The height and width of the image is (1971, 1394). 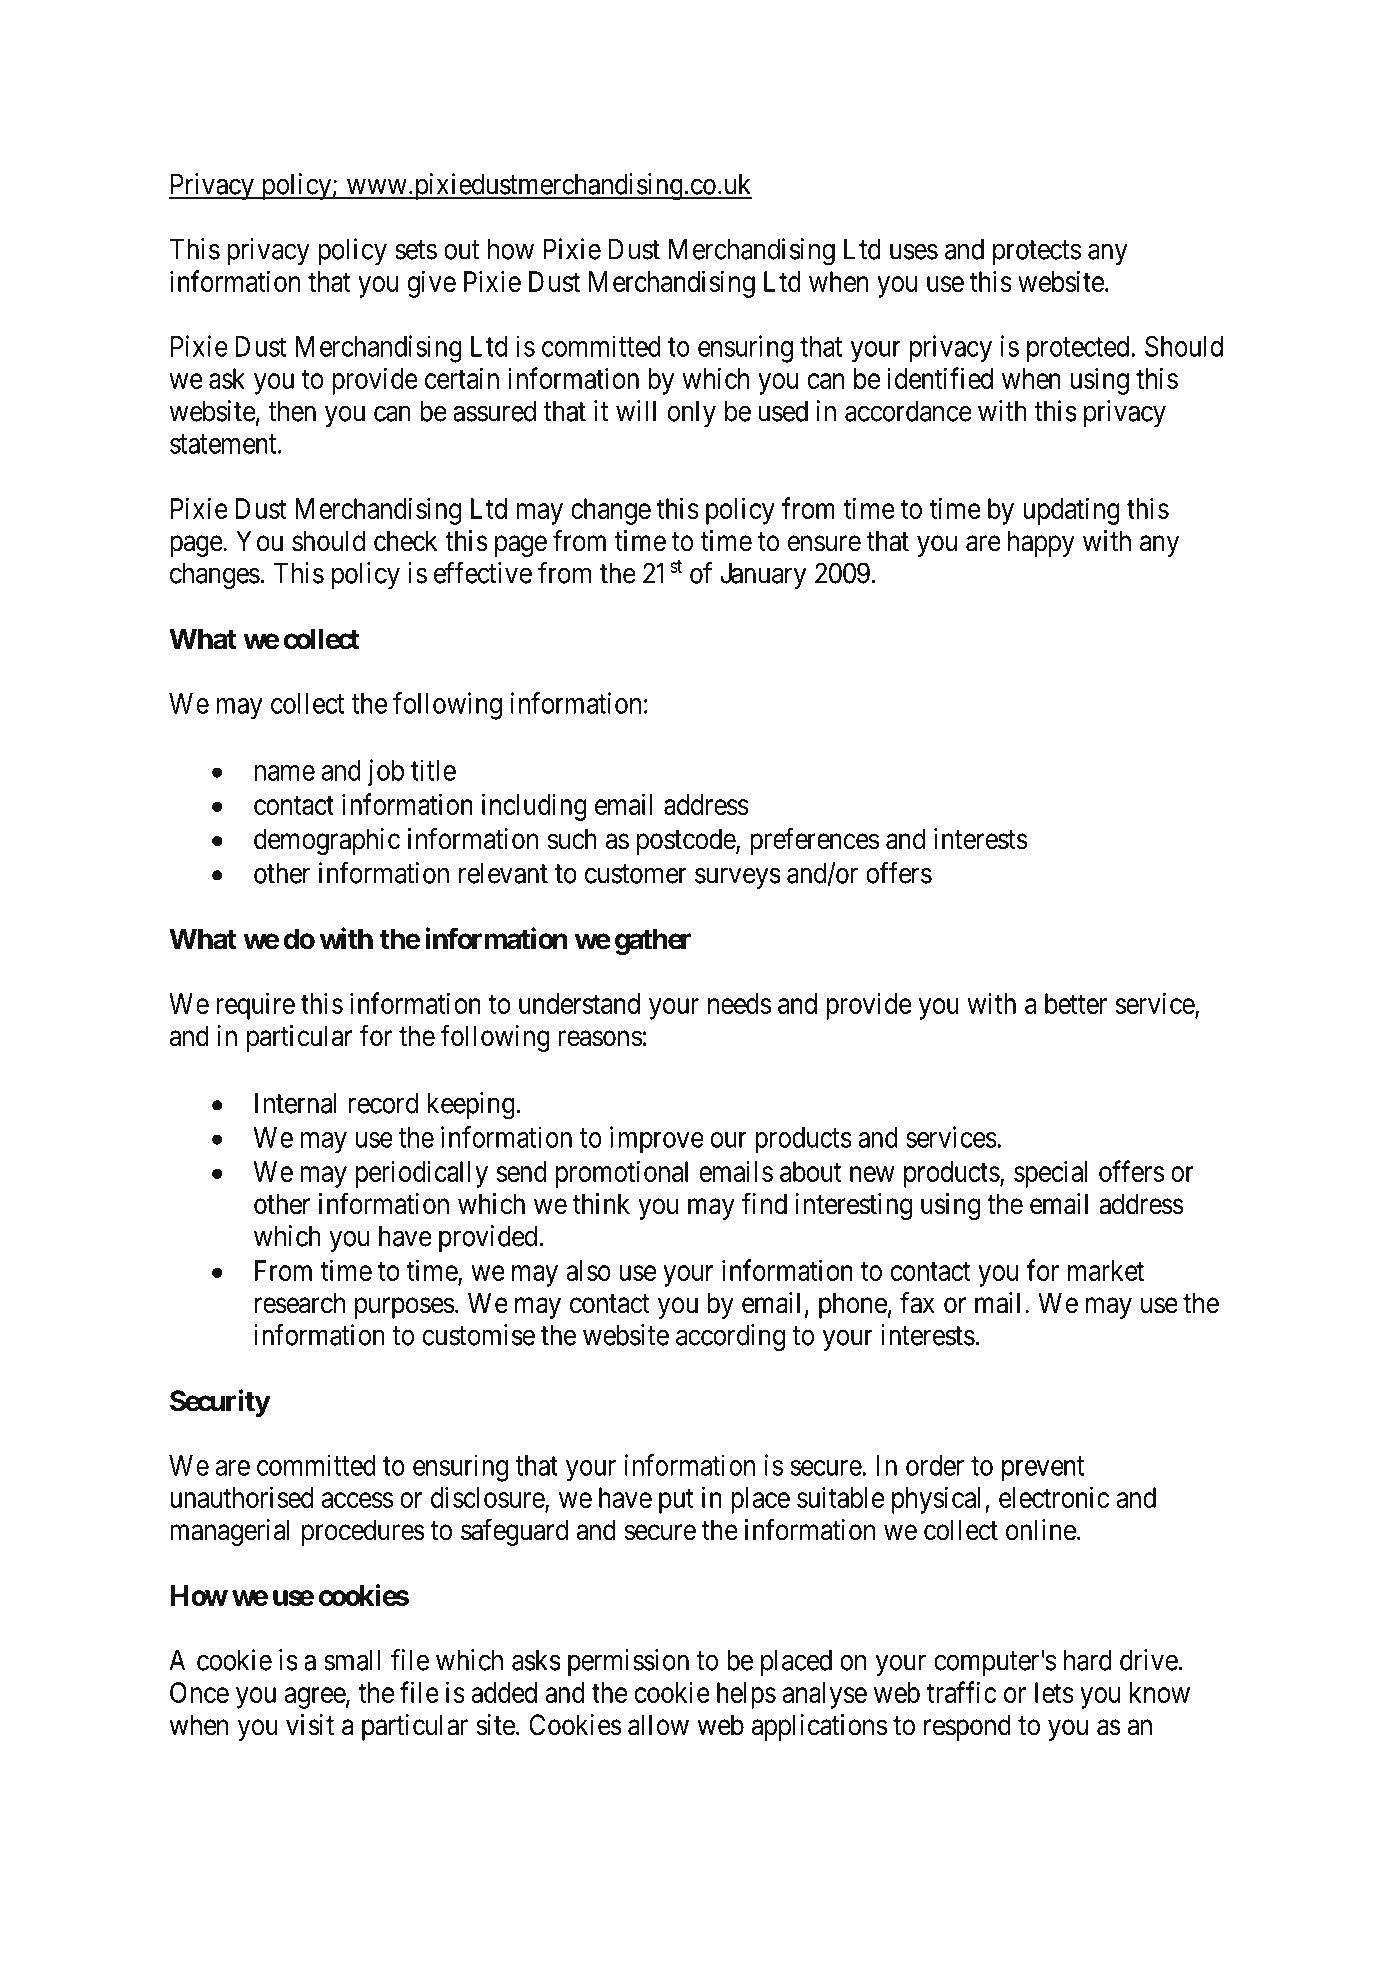 I want to click on require, so click(x=255, y=1006).
